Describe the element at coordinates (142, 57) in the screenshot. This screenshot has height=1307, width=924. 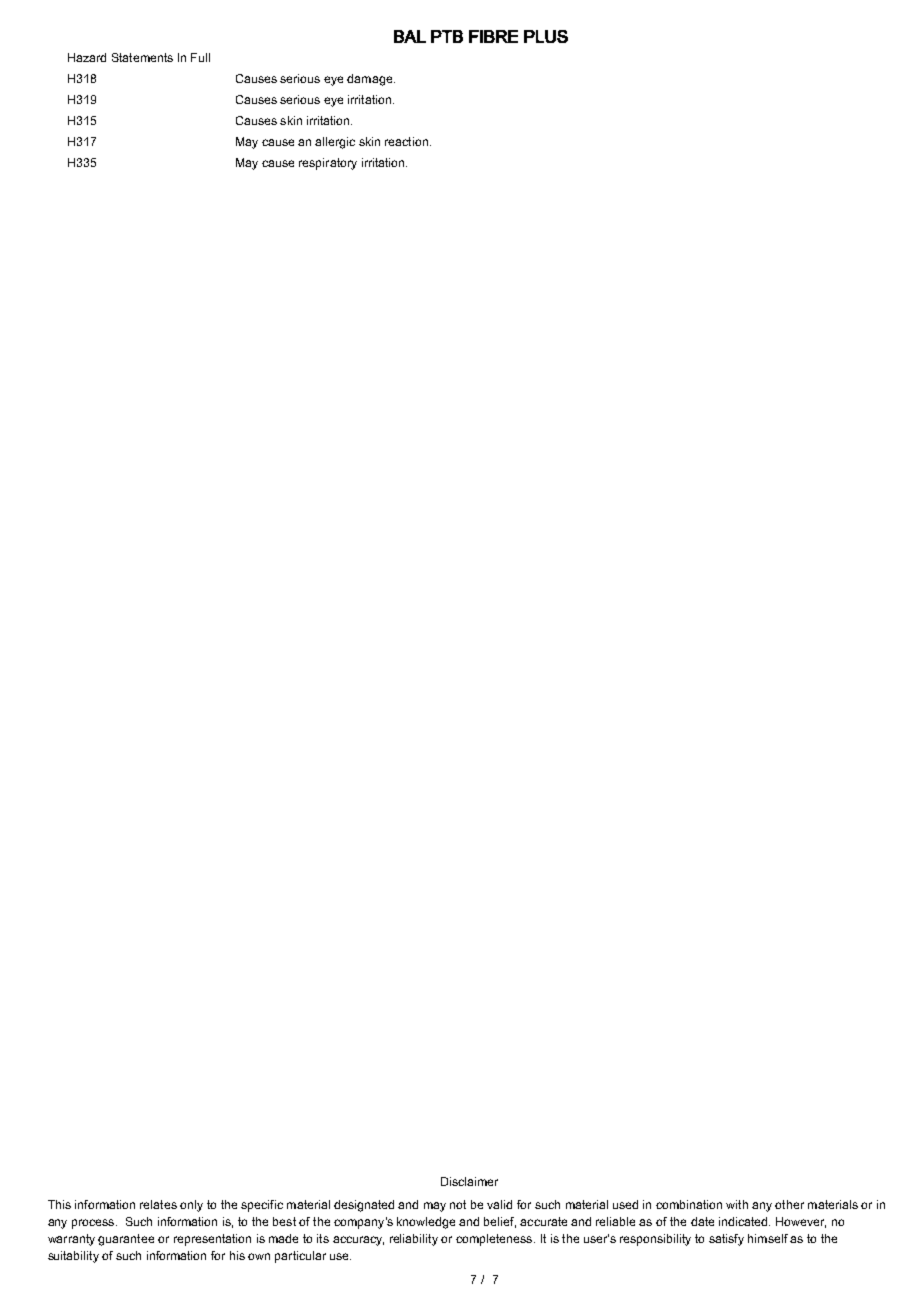
I see `Statements` at that location.
